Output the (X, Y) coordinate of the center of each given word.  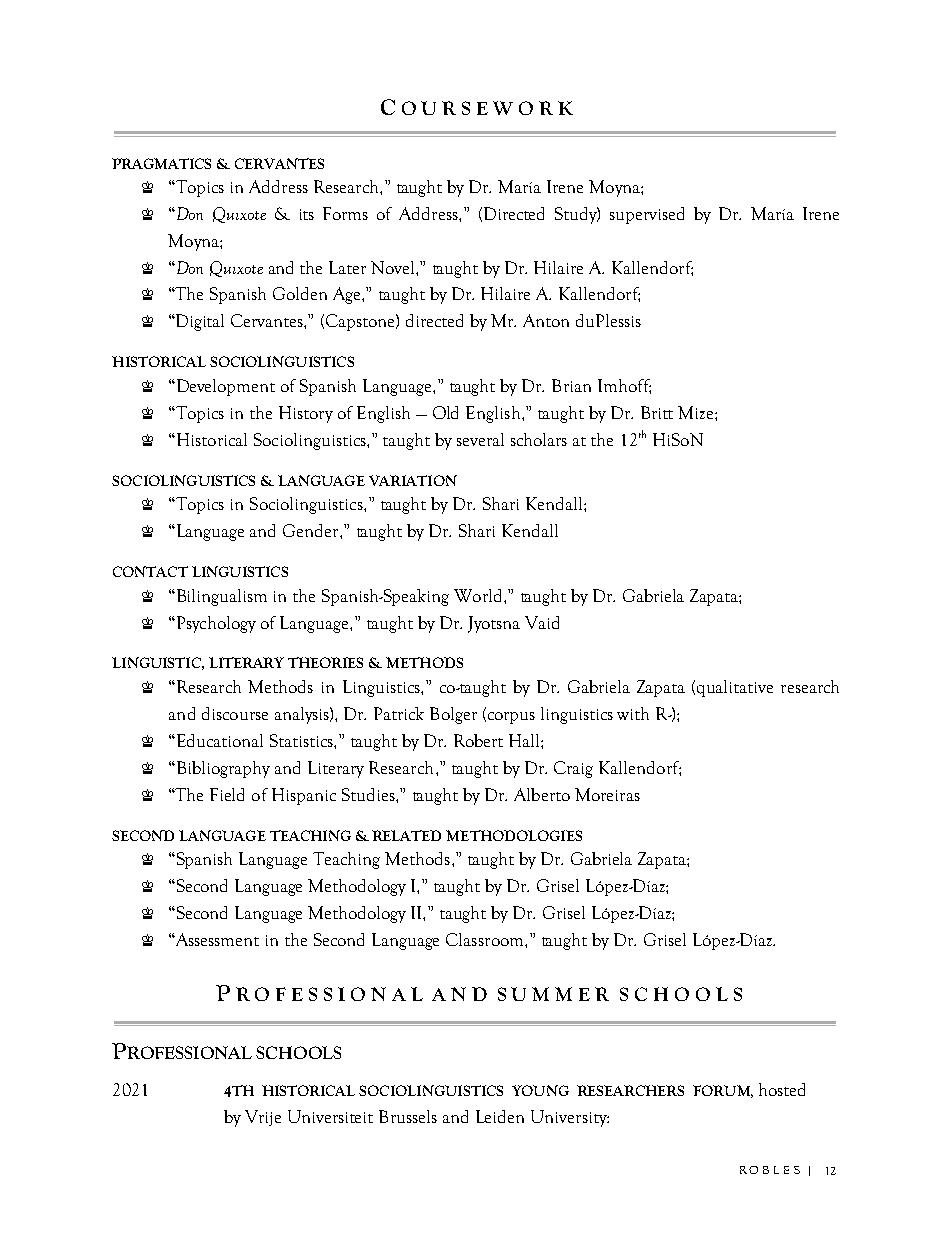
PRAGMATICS (161, 163)
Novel (394, 267)
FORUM (723, 1091)
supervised (647, 215)
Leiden (500, 1116)
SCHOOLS (298, 1052)
